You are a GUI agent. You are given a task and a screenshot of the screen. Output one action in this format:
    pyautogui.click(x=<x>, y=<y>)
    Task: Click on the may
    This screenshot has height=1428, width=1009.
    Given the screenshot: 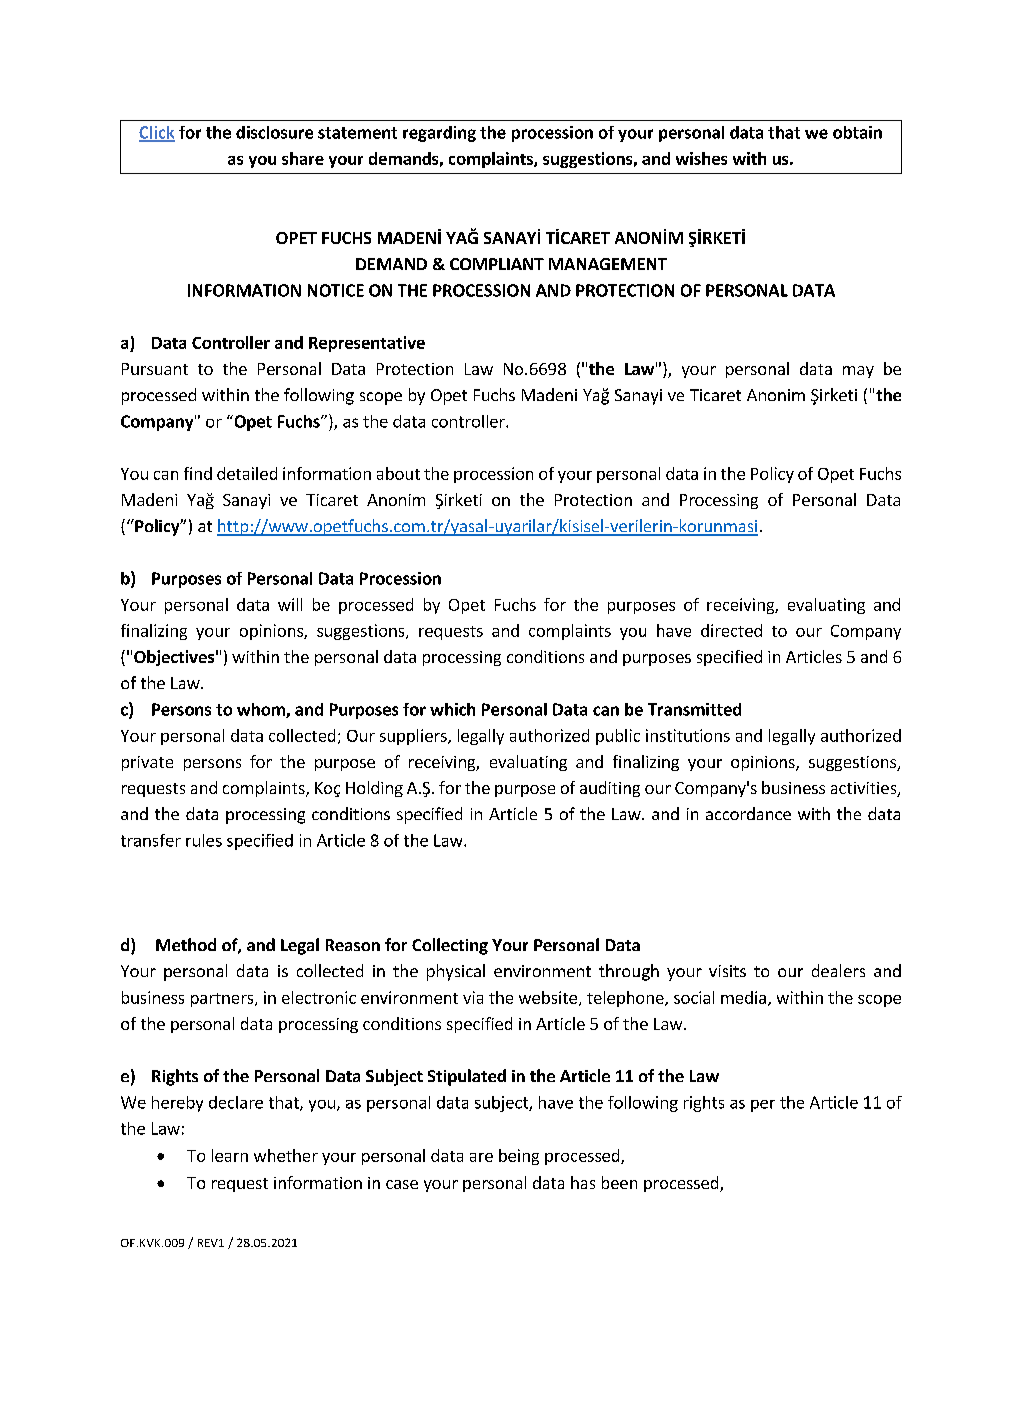 What is the action you would take?
    pyautogui.click(x=858, y=372)
